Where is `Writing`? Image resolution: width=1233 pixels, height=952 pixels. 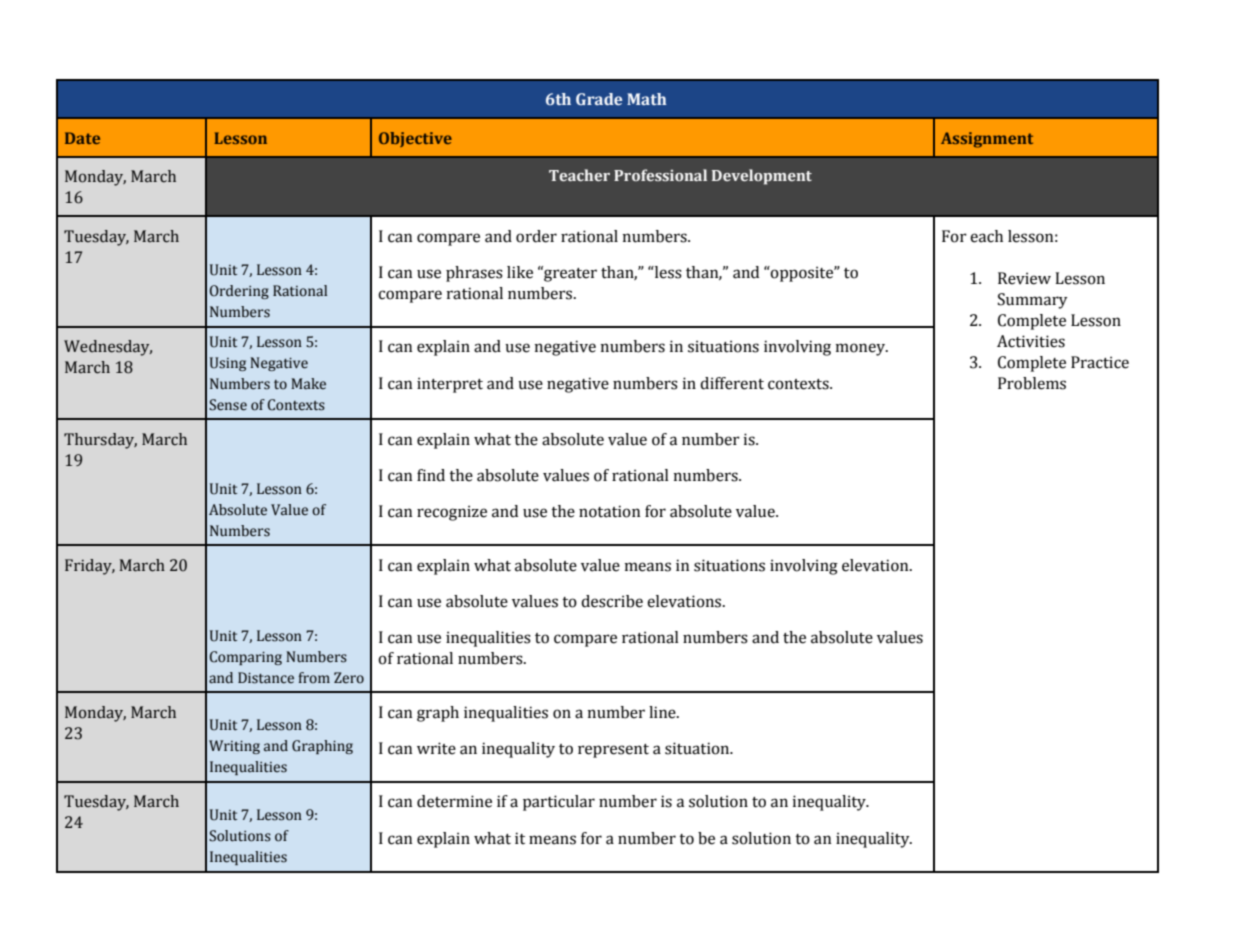
Writing is located at coordinates (234, 747).
